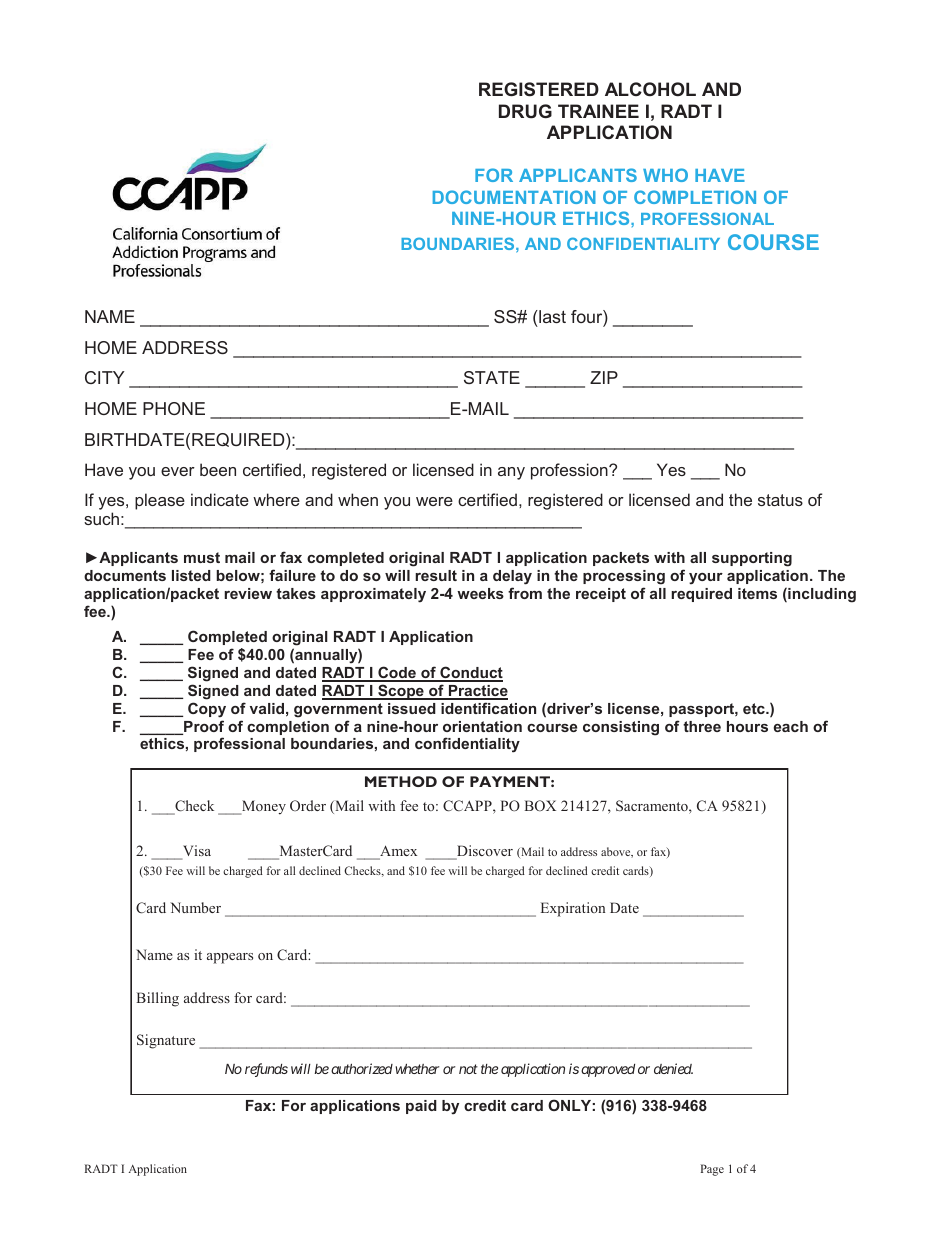 The width and height of the image is (952, 1233). What do you see at coordinates (650, 89) in the image?
I see `ALCOHOL` at bounding box center [650, 89].
